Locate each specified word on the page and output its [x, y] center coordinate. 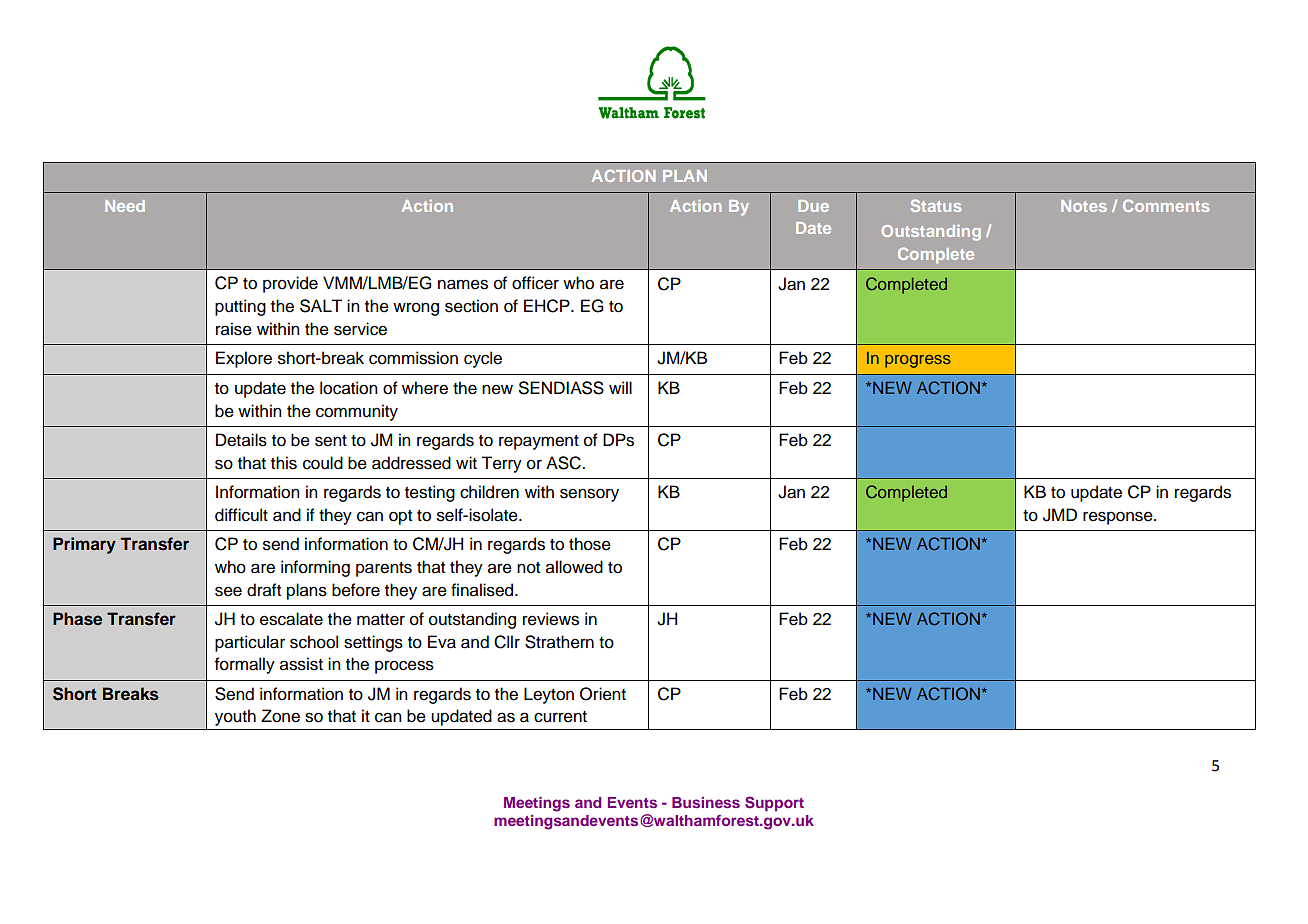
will [620, 387]
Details [241, 440]
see [228, 591]
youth [235, 717]
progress [918, 361]
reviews [551, 619]
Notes [1084, 206]
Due [813, 206]
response [1119, 518]
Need [125, 206]
